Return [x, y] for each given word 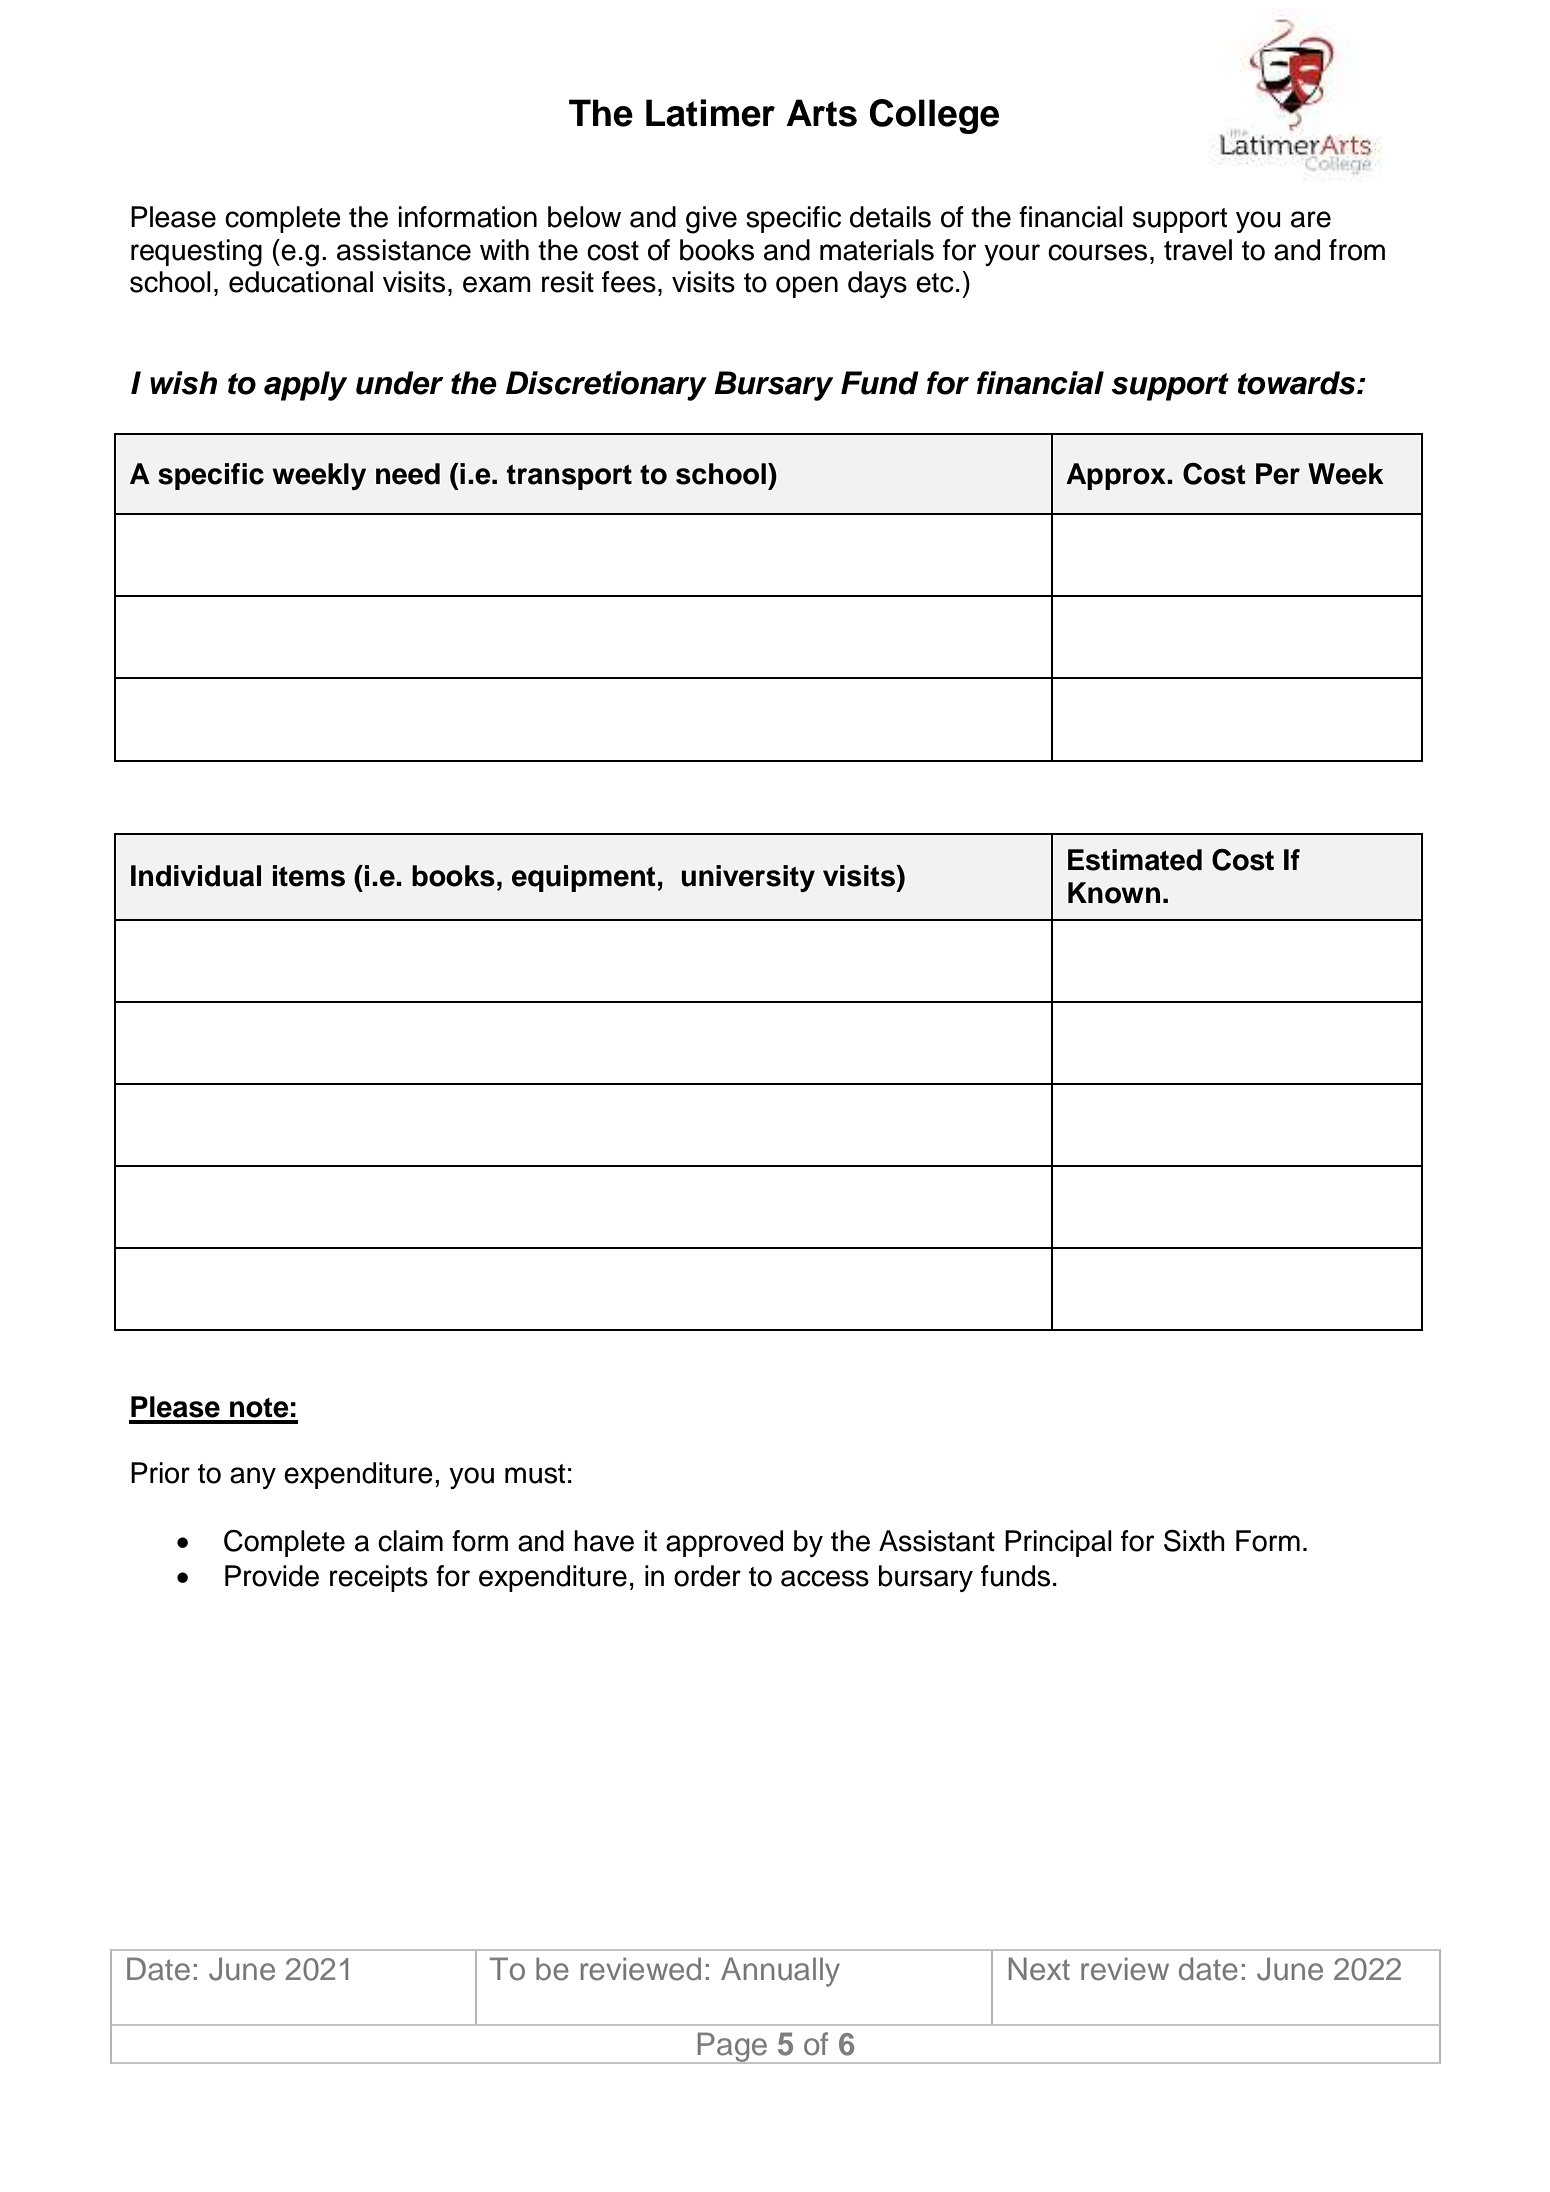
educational [301, 282]
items [309, 876]
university [748, 878]
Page [732, 2048]
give [711, 220]
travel [1198, 250]
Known [1114, 893]
